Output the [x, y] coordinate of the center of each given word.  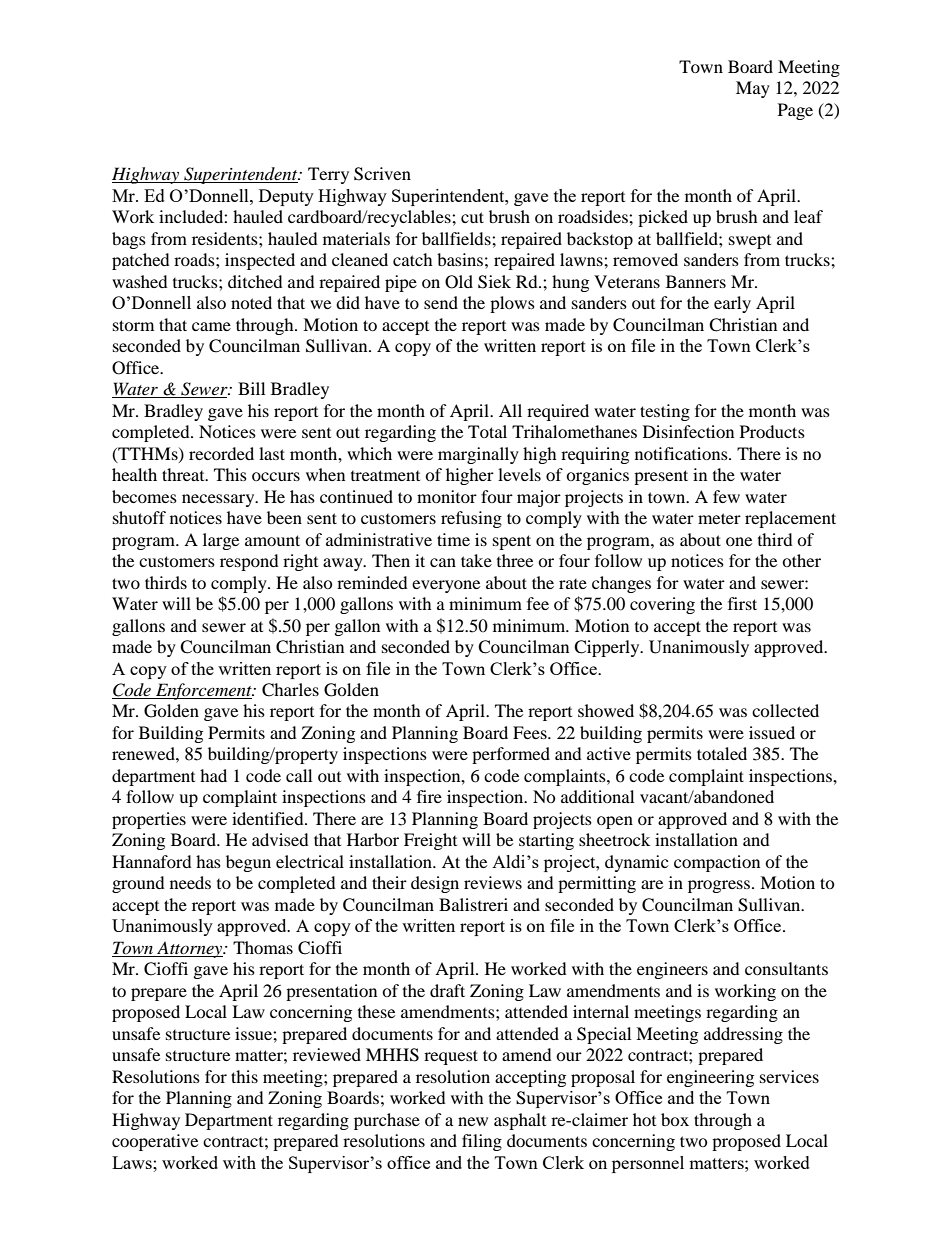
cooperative [155, 1142]
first [742, 603]
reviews [493, 882]
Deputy [286, 197]
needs [190, 882]
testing [665, 412]
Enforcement [204, 691]
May [753, 89]
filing [482, 1142]
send [441, 302]
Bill [251, 388]
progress [720, 886]
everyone [446, 586]
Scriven [382, 174]
